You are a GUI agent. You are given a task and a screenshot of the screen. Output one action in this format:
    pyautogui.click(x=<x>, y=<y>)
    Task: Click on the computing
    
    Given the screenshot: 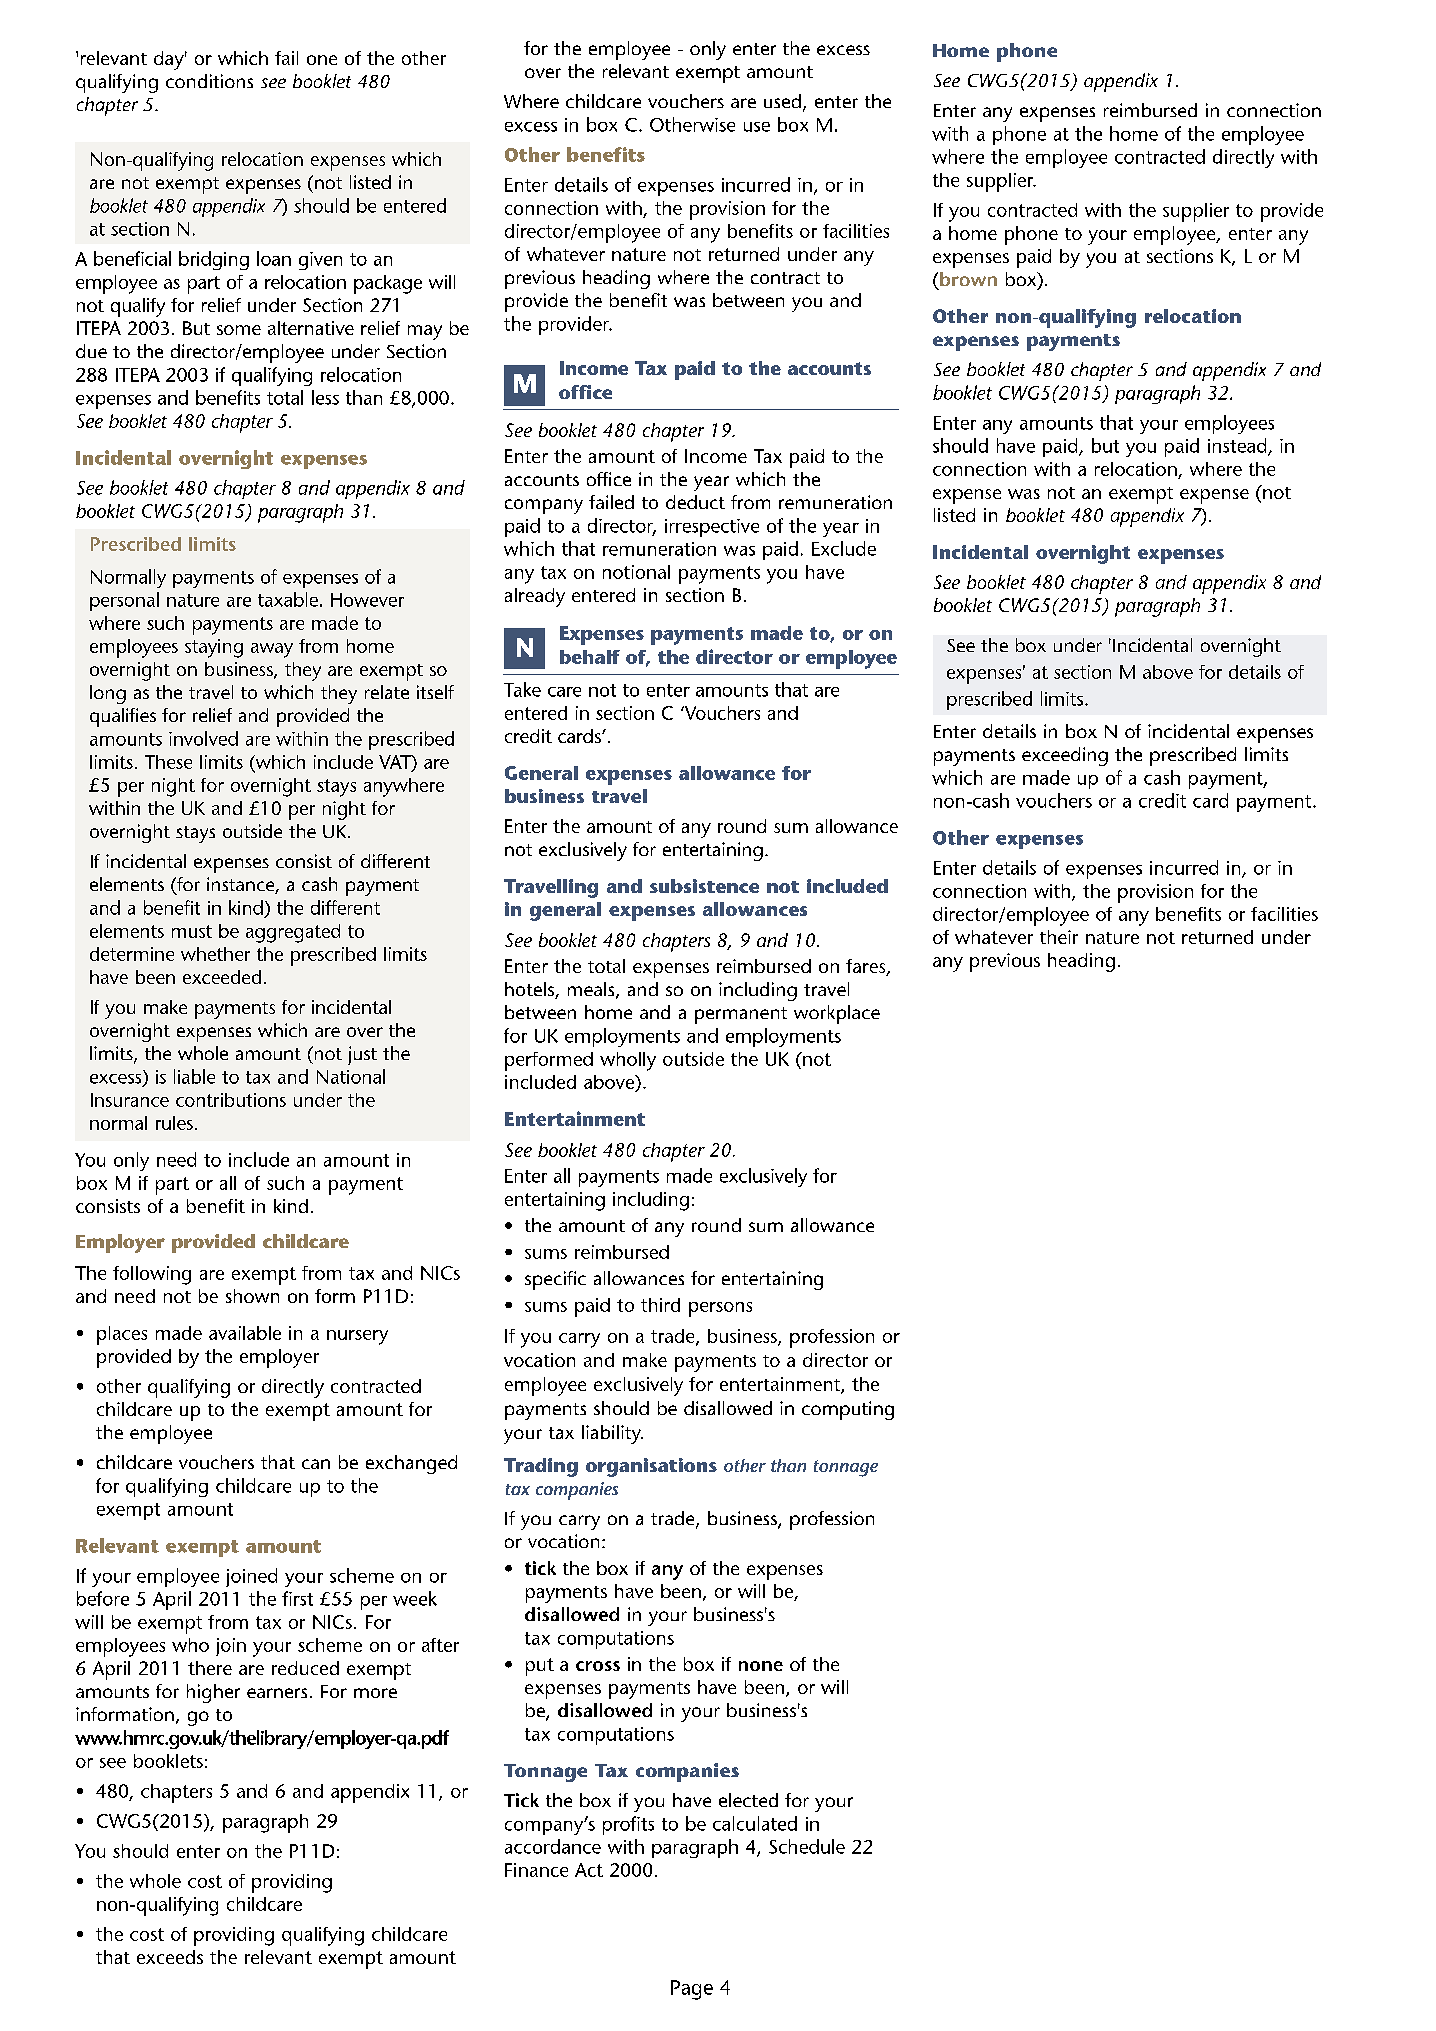 What is the action you would take?
    pyautogui.click(x=848, y=1410)
